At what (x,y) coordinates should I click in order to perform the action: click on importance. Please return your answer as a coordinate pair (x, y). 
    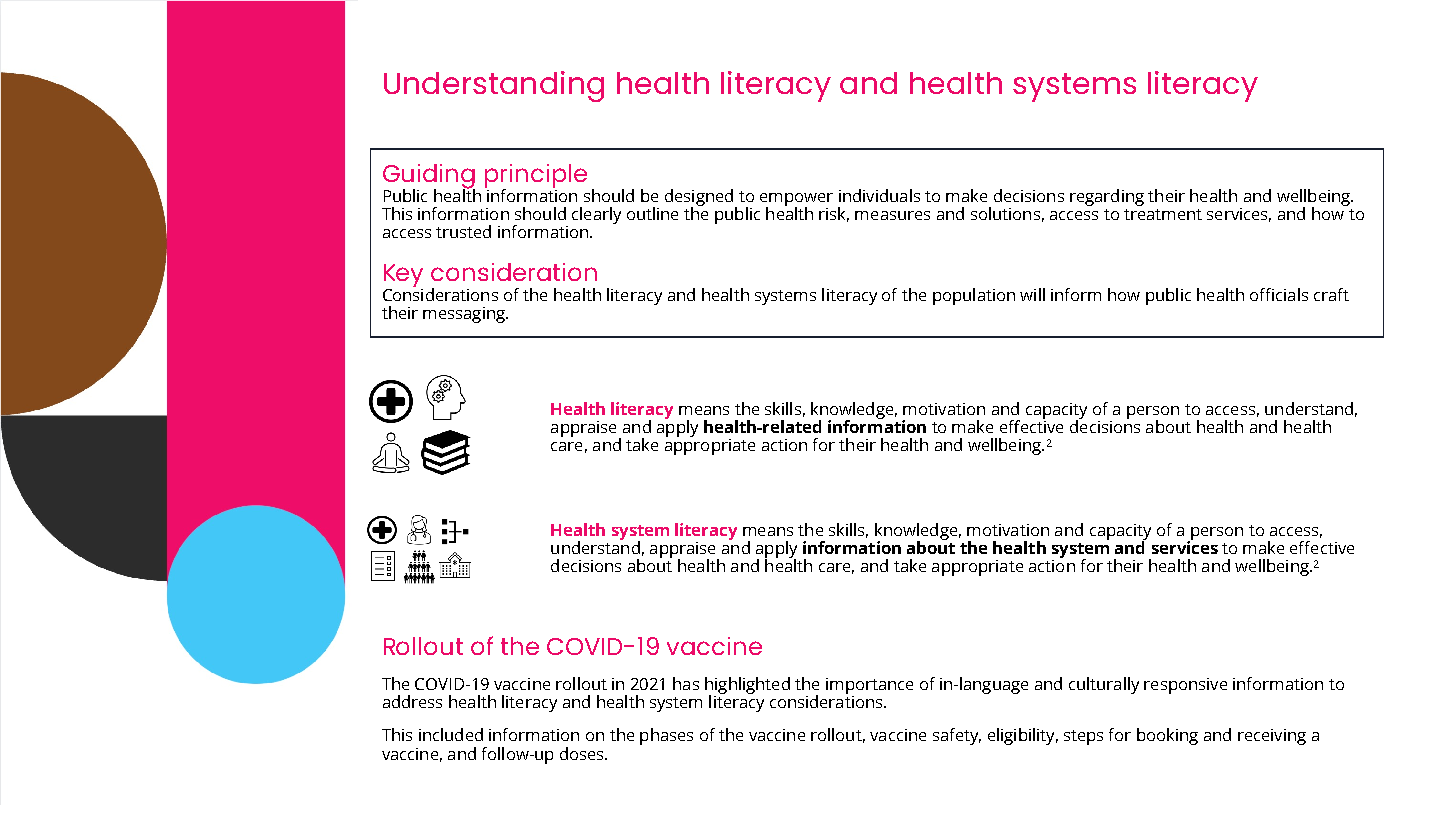
    Looking at the image, I should click on (869, 686).
